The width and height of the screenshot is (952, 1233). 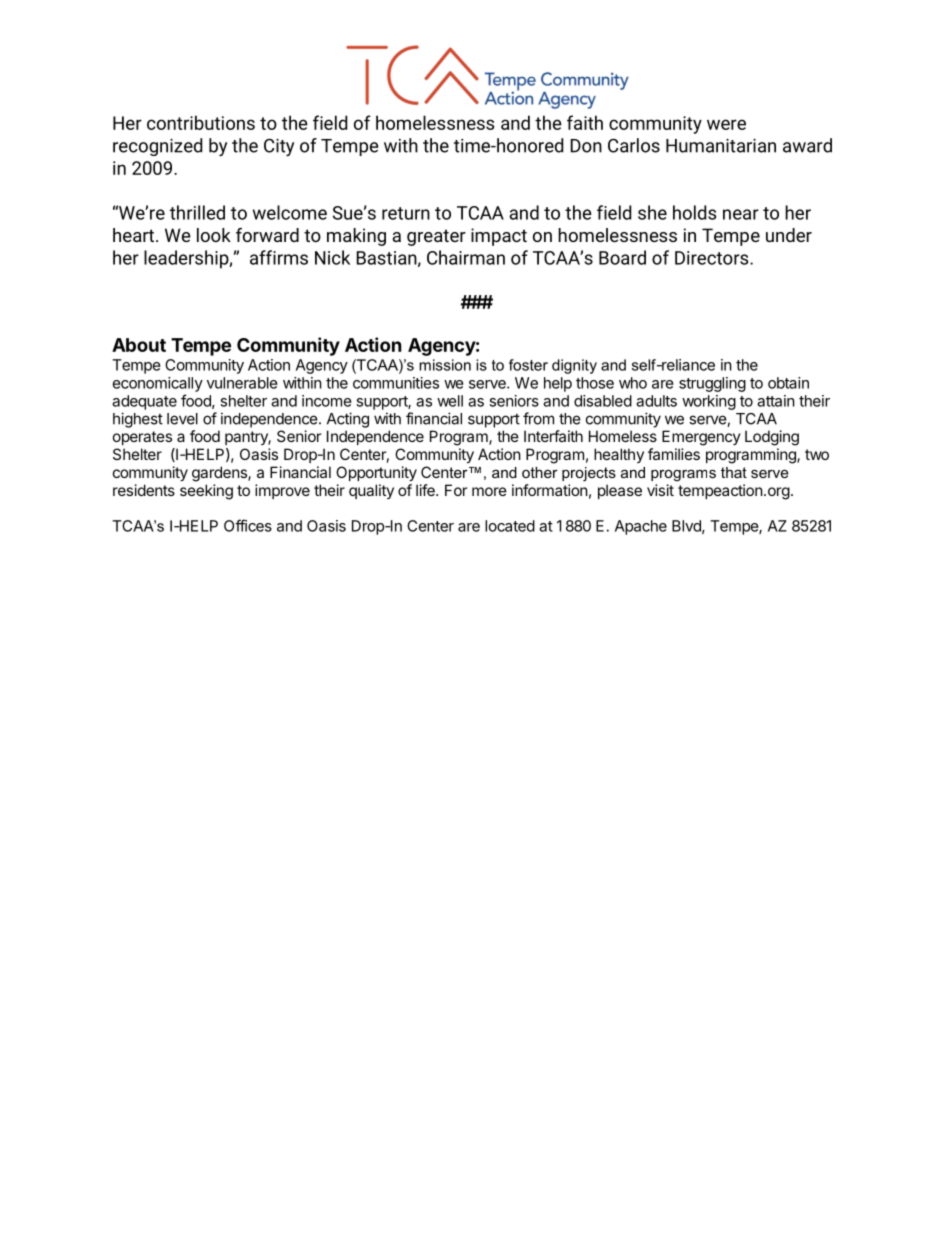 What do you see at coordinates (214, 235) in the screenshot?
I see `look` at bounding box center [214, 235].
